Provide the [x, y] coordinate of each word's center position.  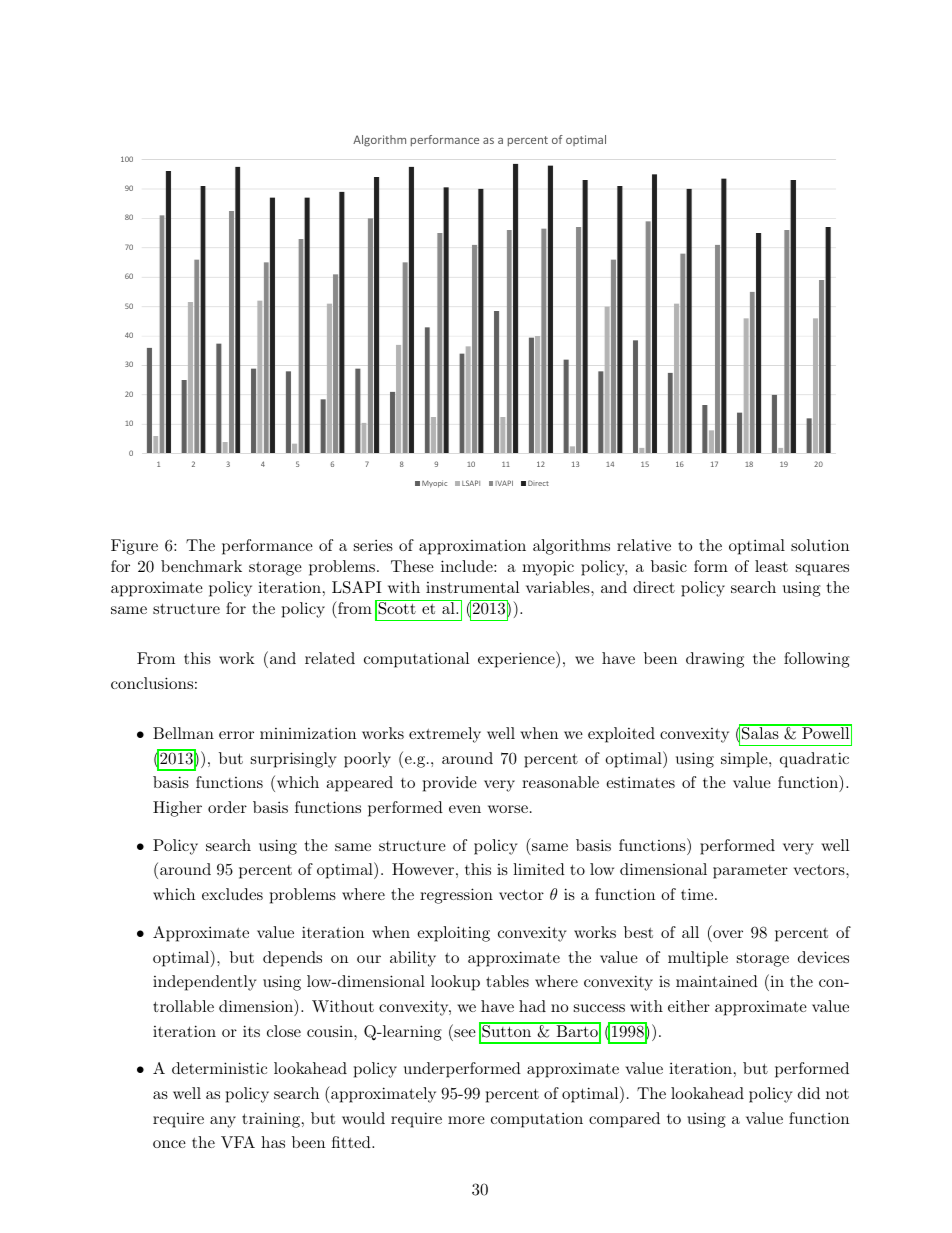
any [223, 1122]
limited [539, 869]
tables [507, 981]
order [227, 807]
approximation [472, 547]
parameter [750, 872]
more [466, 1120]
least [771, 566]
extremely [445, 735]
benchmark [201, 566]
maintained [717, 981]
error [236, 735]
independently [205, 983]
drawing [715, 660]
